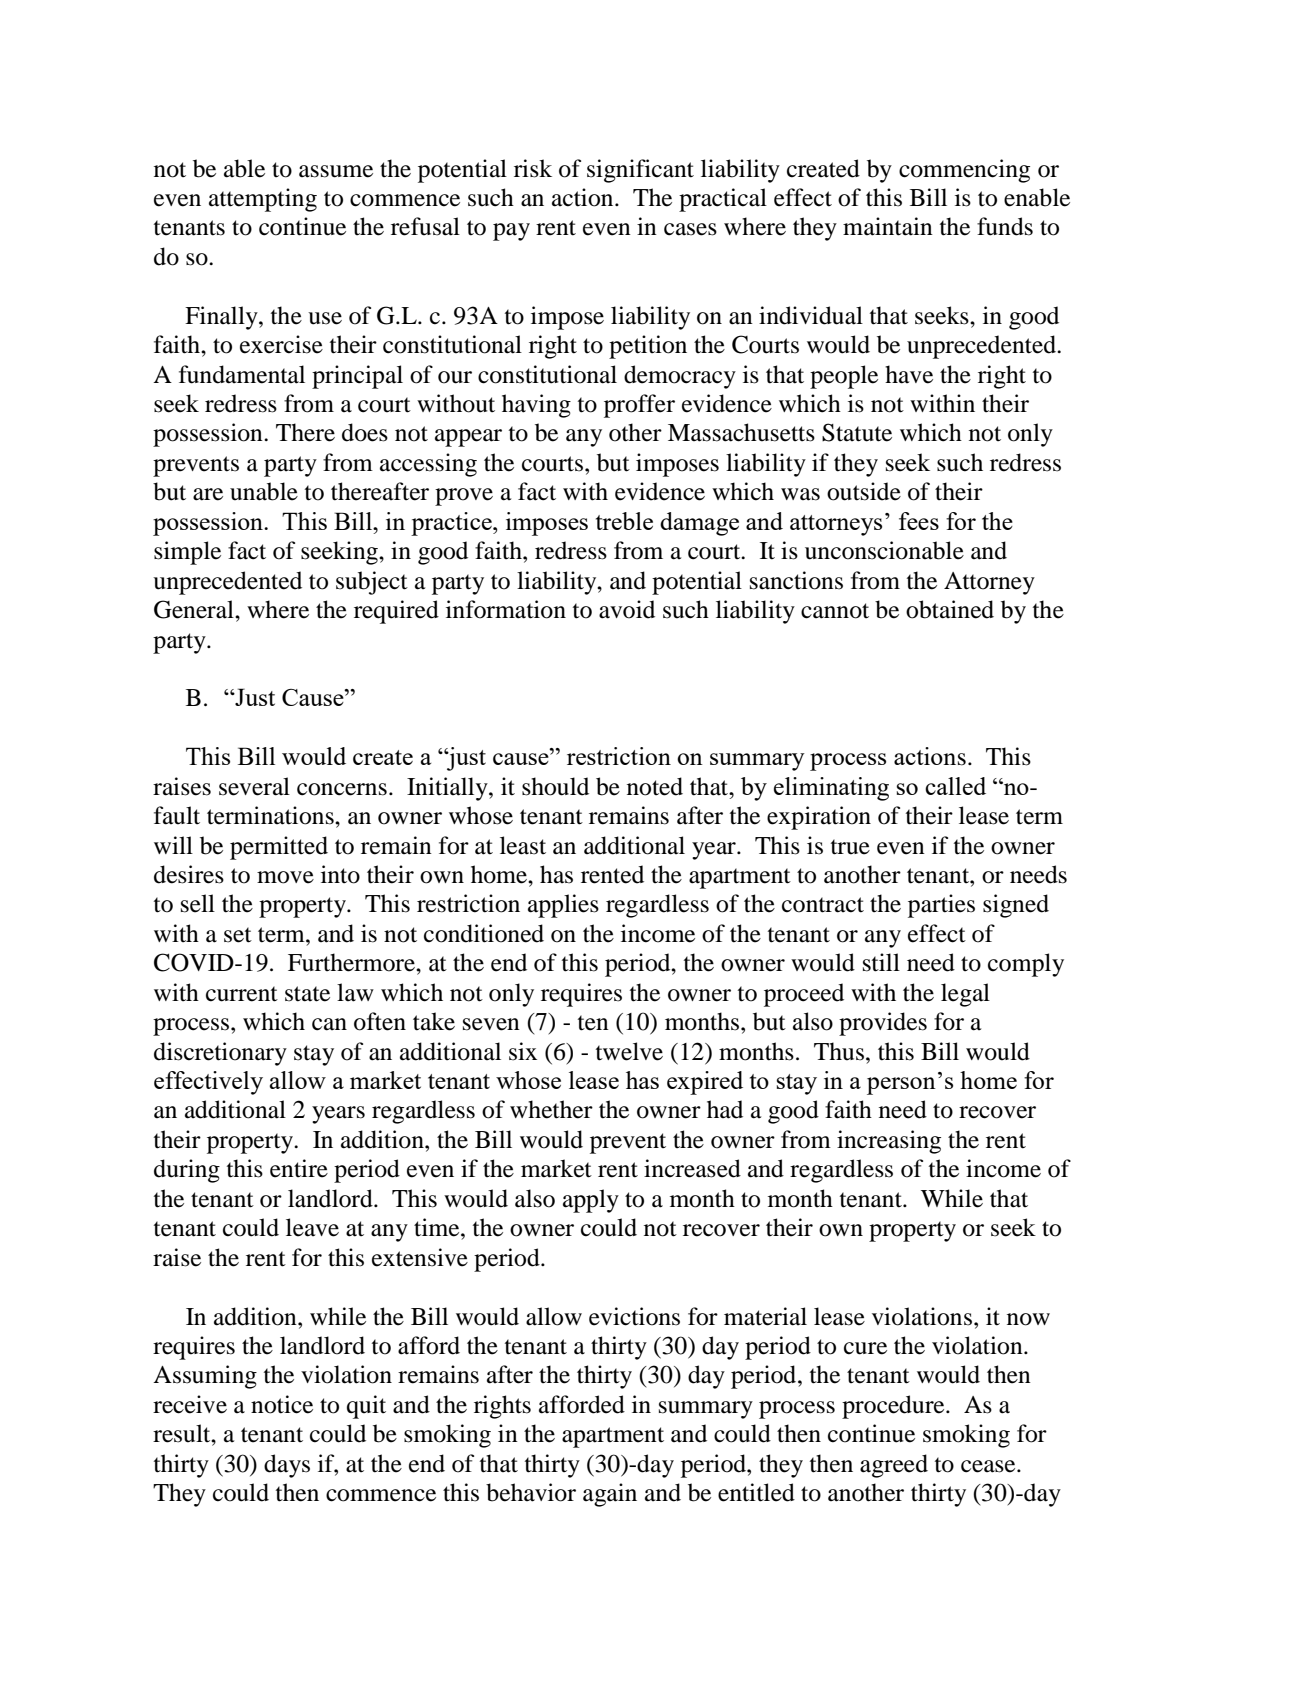 This screenshot has height=1689, width=1305. Describe the element at coordinates (950, 609) in the screenshot. I see `obtained` at that location.
